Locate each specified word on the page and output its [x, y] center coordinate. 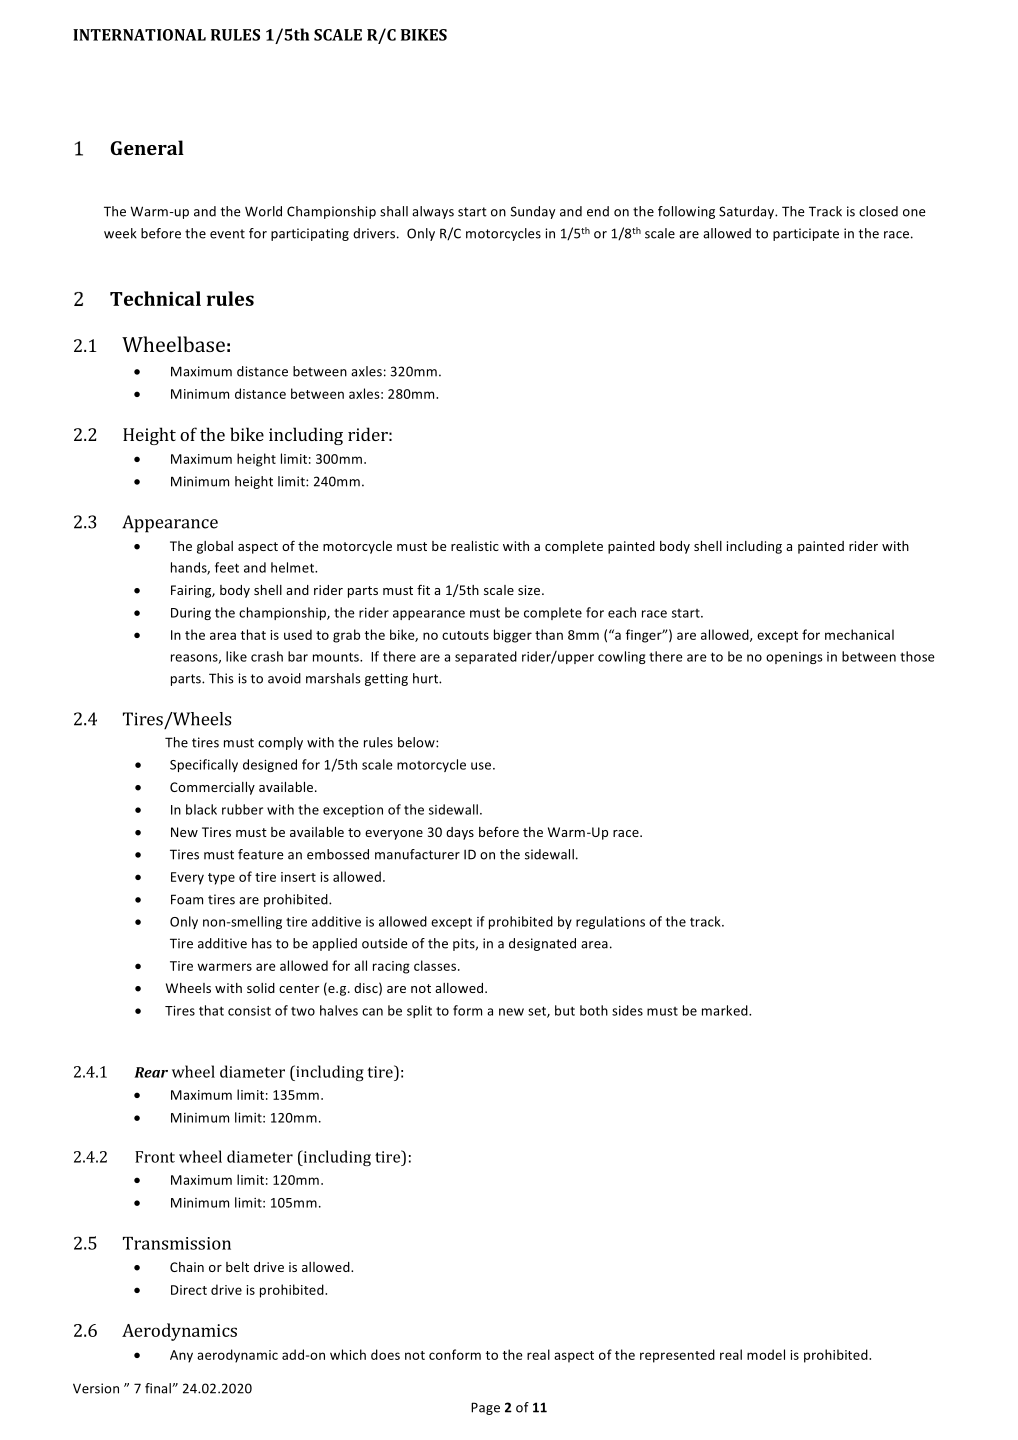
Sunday [533, 212]
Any [181, 1356]
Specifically [204, 765]
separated [486, 657]
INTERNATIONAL [139, 35]
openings [794, 658]
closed [878, 211]
